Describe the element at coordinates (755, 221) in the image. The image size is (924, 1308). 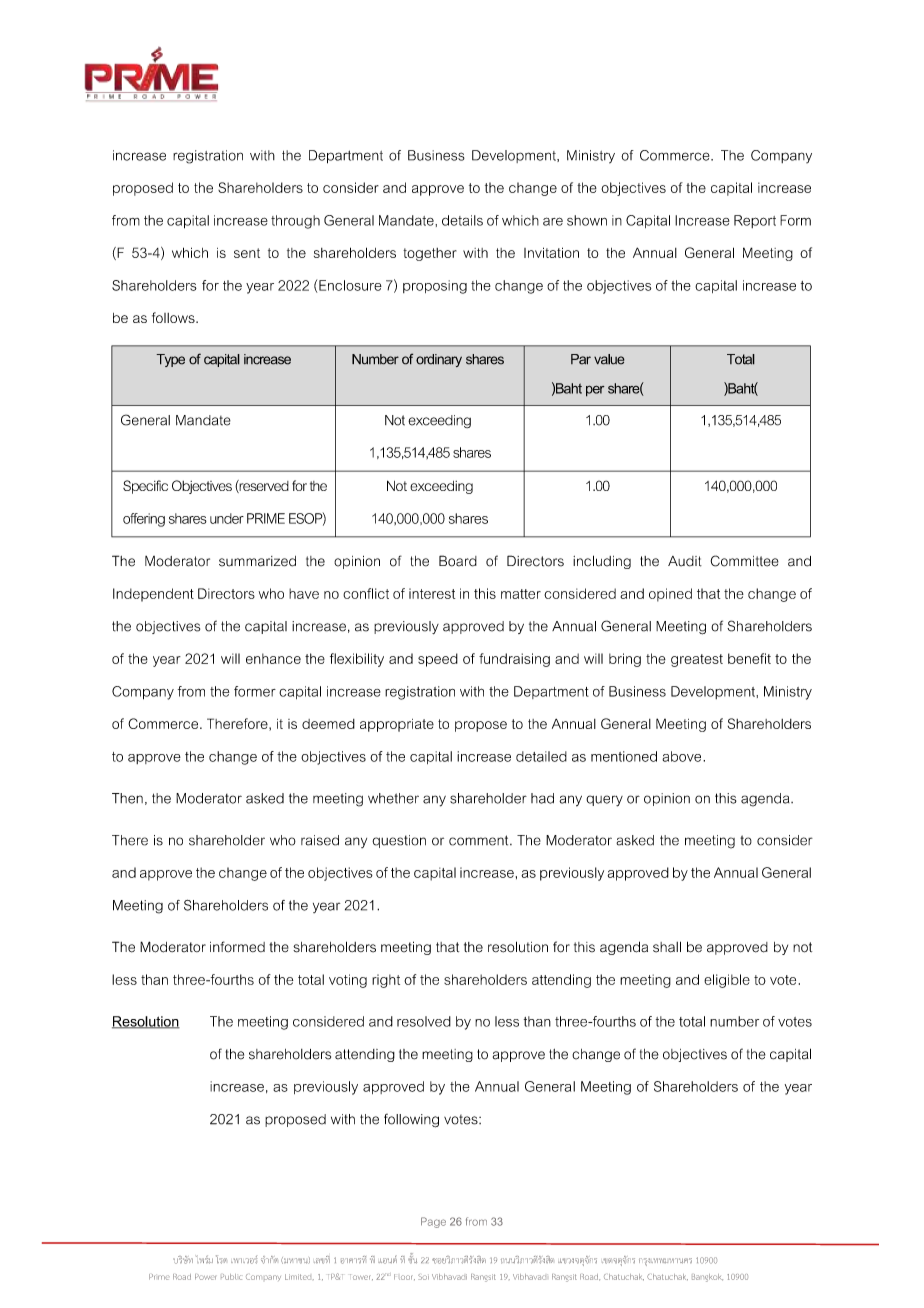
I see `Report` at that location.
